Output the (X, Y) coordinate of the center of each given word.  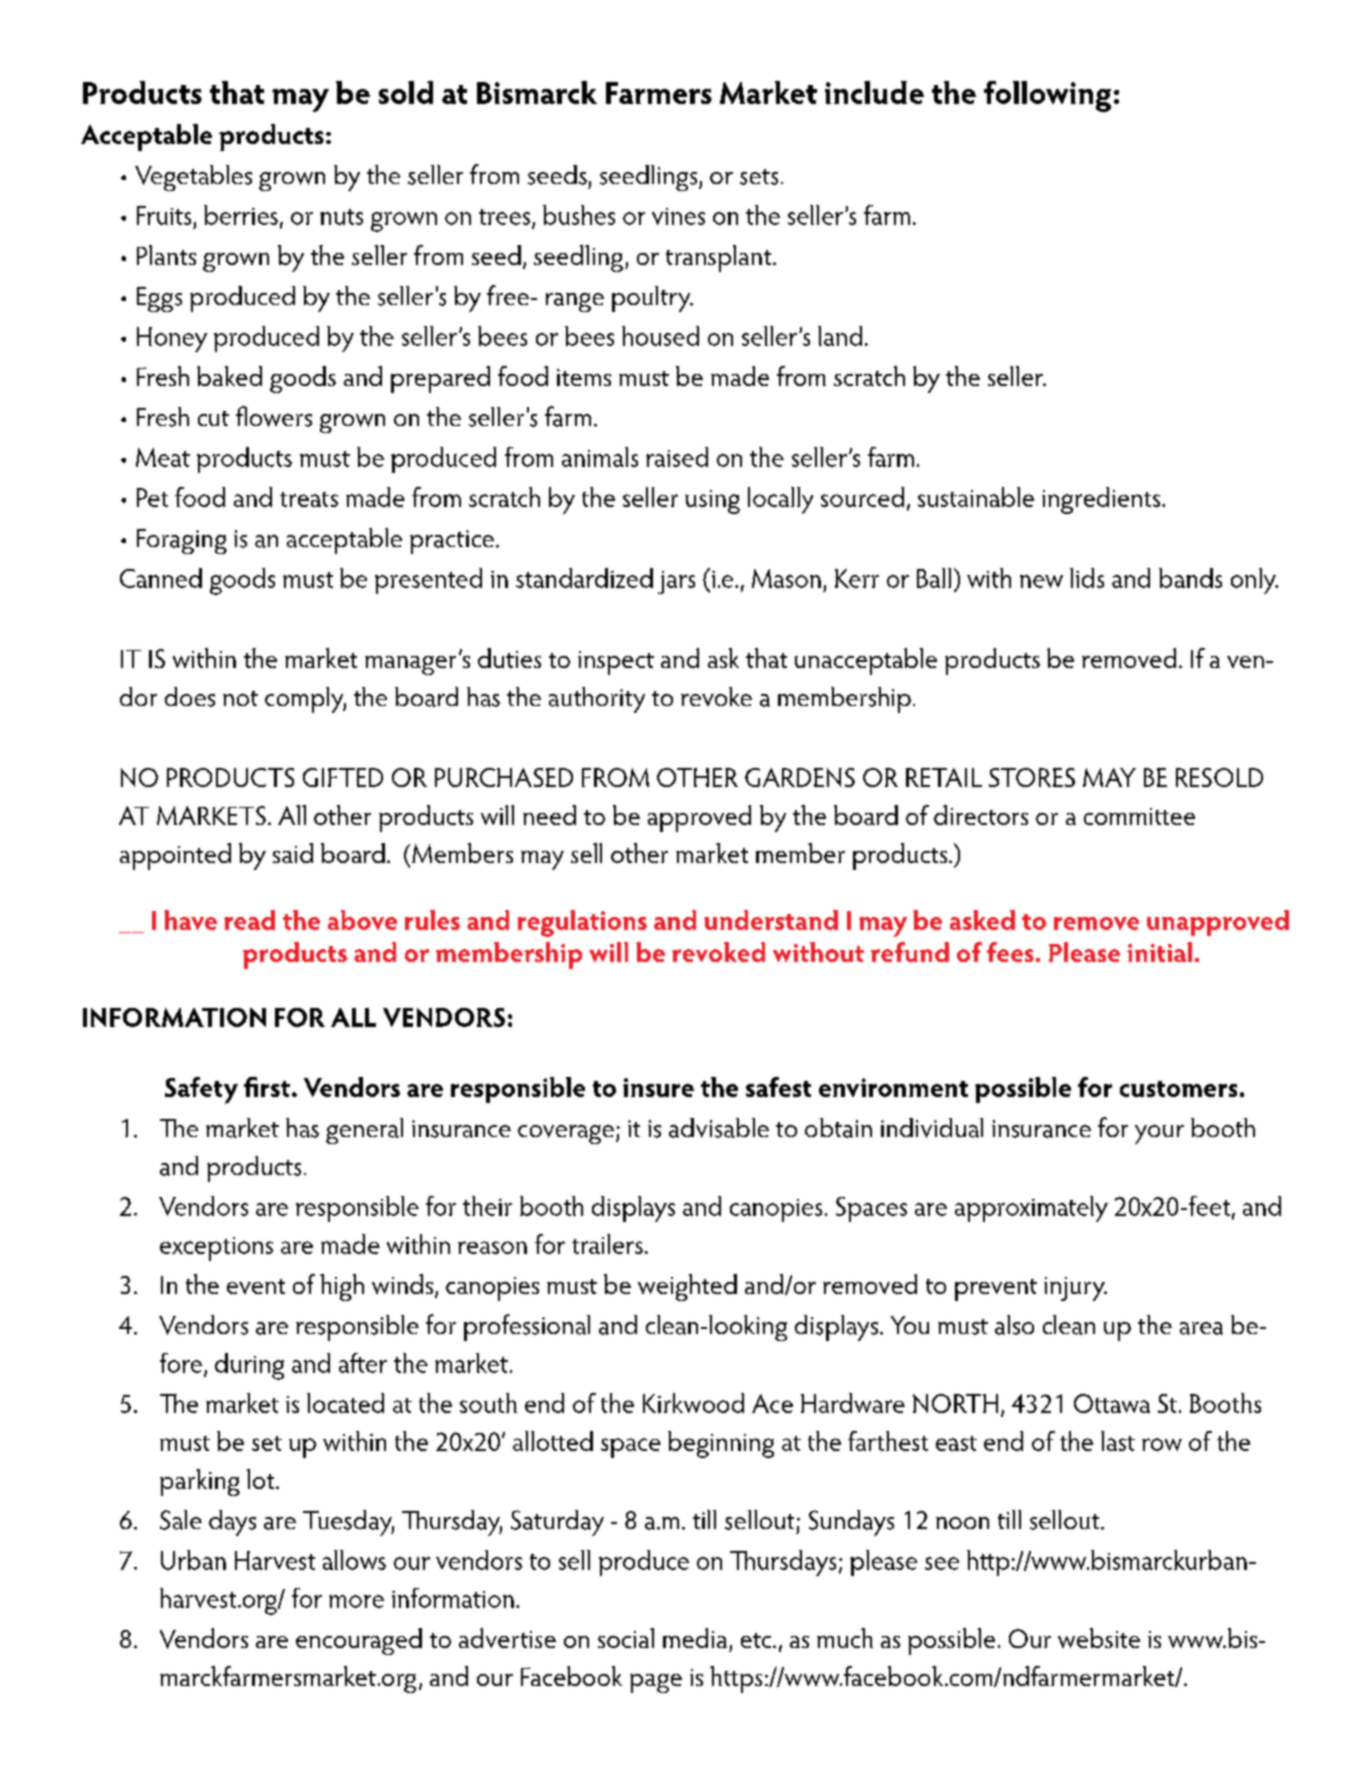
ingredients (1102, 500)
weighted (687, 1287)
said (293, 853)
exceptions (216, 1249)
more (356, 1601)
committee (1139, 816)
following (1047, 96)
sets (759, 177)
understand (771, 920)
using (712, 502)
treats (309, 499)
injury (1075, 1289)
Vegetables (193, 178)
